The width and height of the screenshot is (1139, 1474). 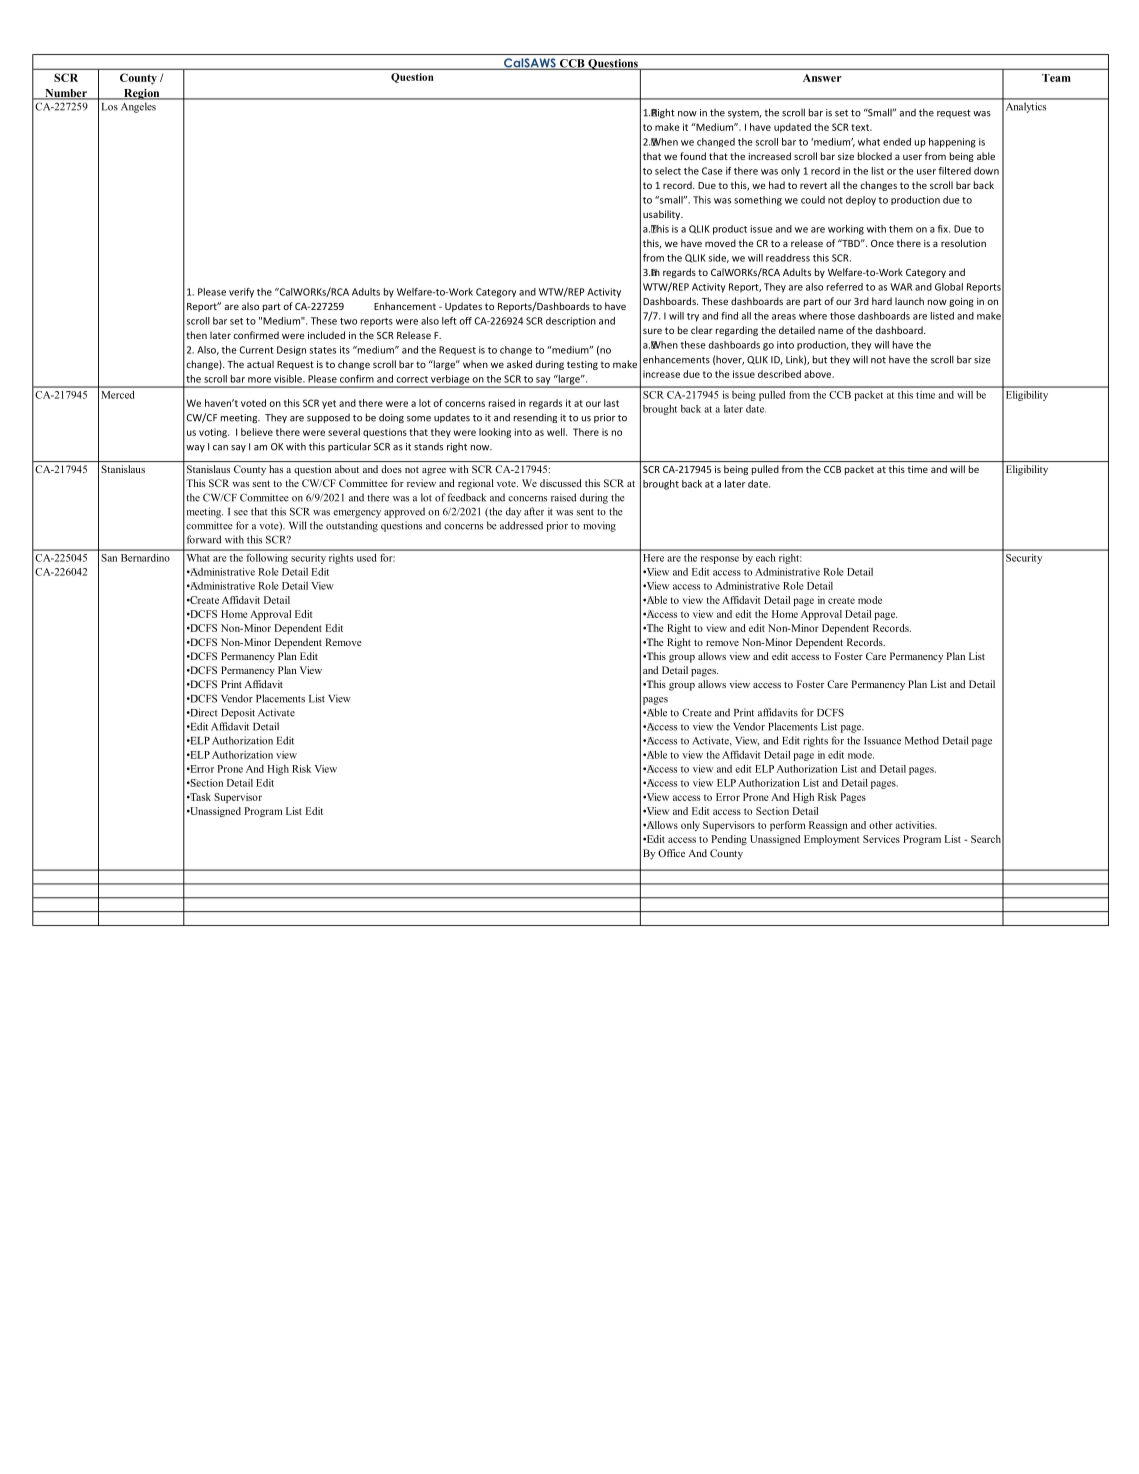 What do you see at coordinates (571, 322) in the screenshot?
I see `description` at bounding box center [571, 322].
